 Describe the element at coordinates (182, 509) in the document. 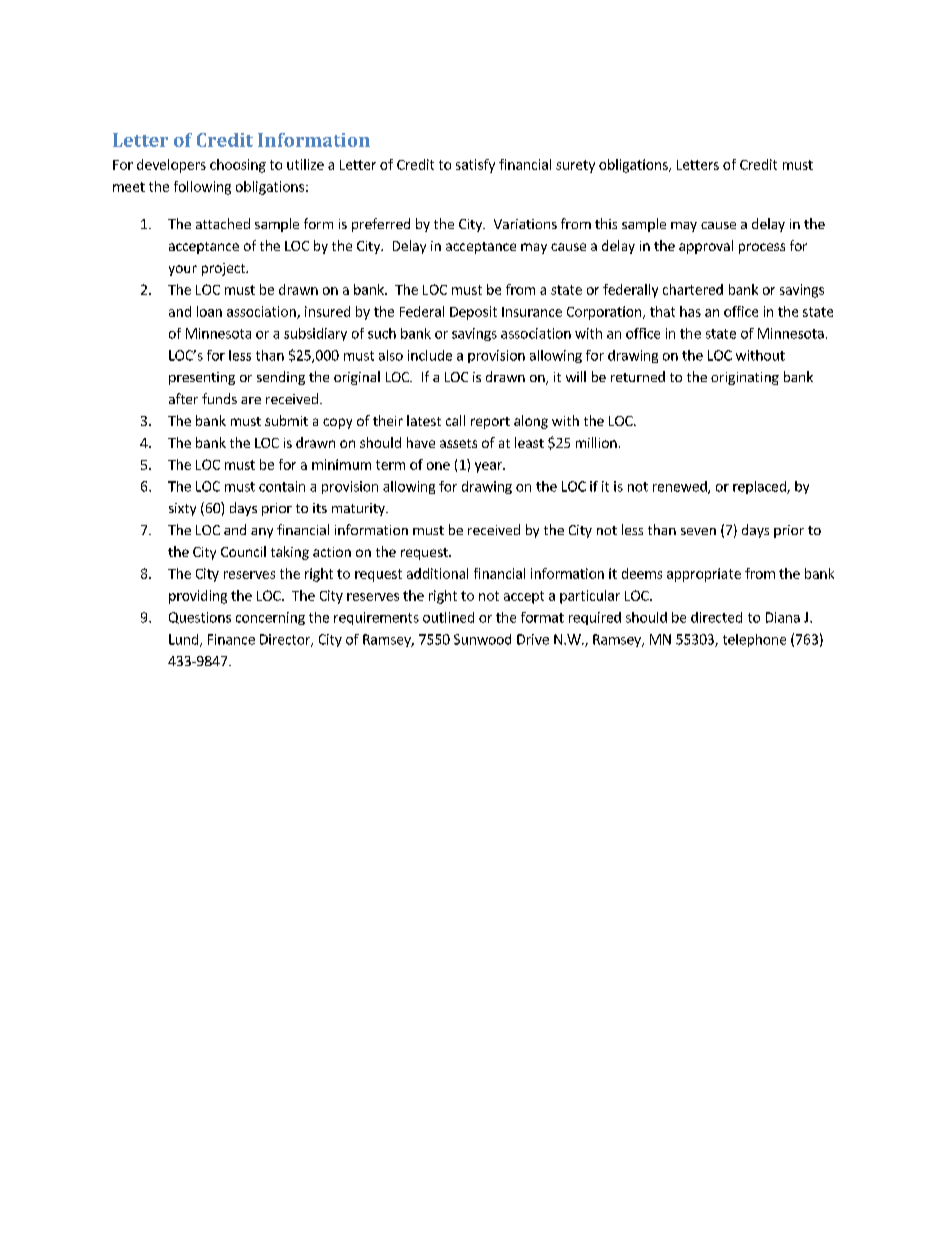

I see `sixty` at that location.
